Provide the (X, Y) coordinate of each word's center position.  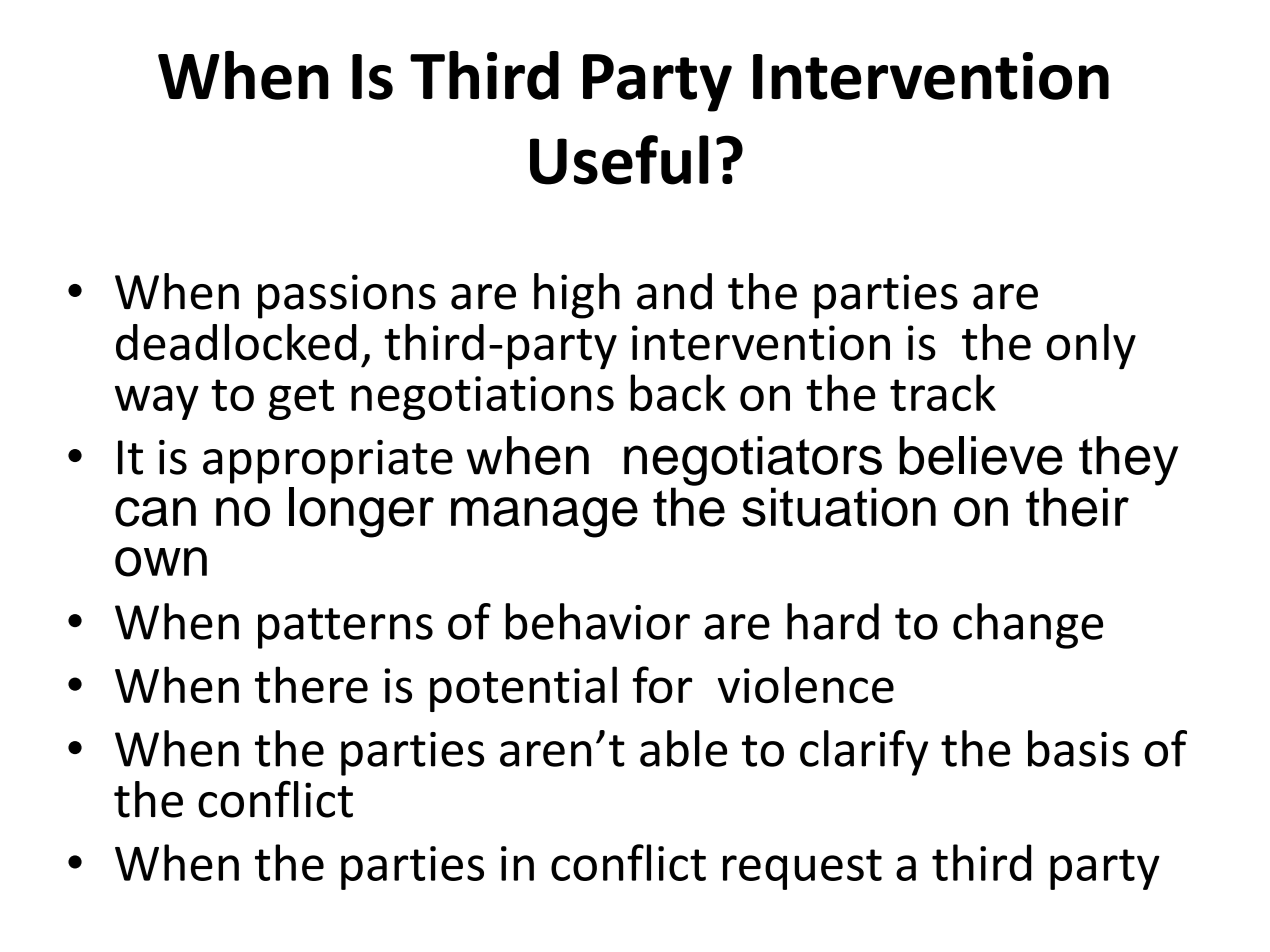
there (311, 684)
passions (347, 296)
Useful (619, 160)
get (301, 399)
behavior (597, 621)
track (943, 392)
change (1028, 626)
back (678, 392)
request (802, 869)
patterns (345, 628)
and (674, 291)
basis (1078, 748)
